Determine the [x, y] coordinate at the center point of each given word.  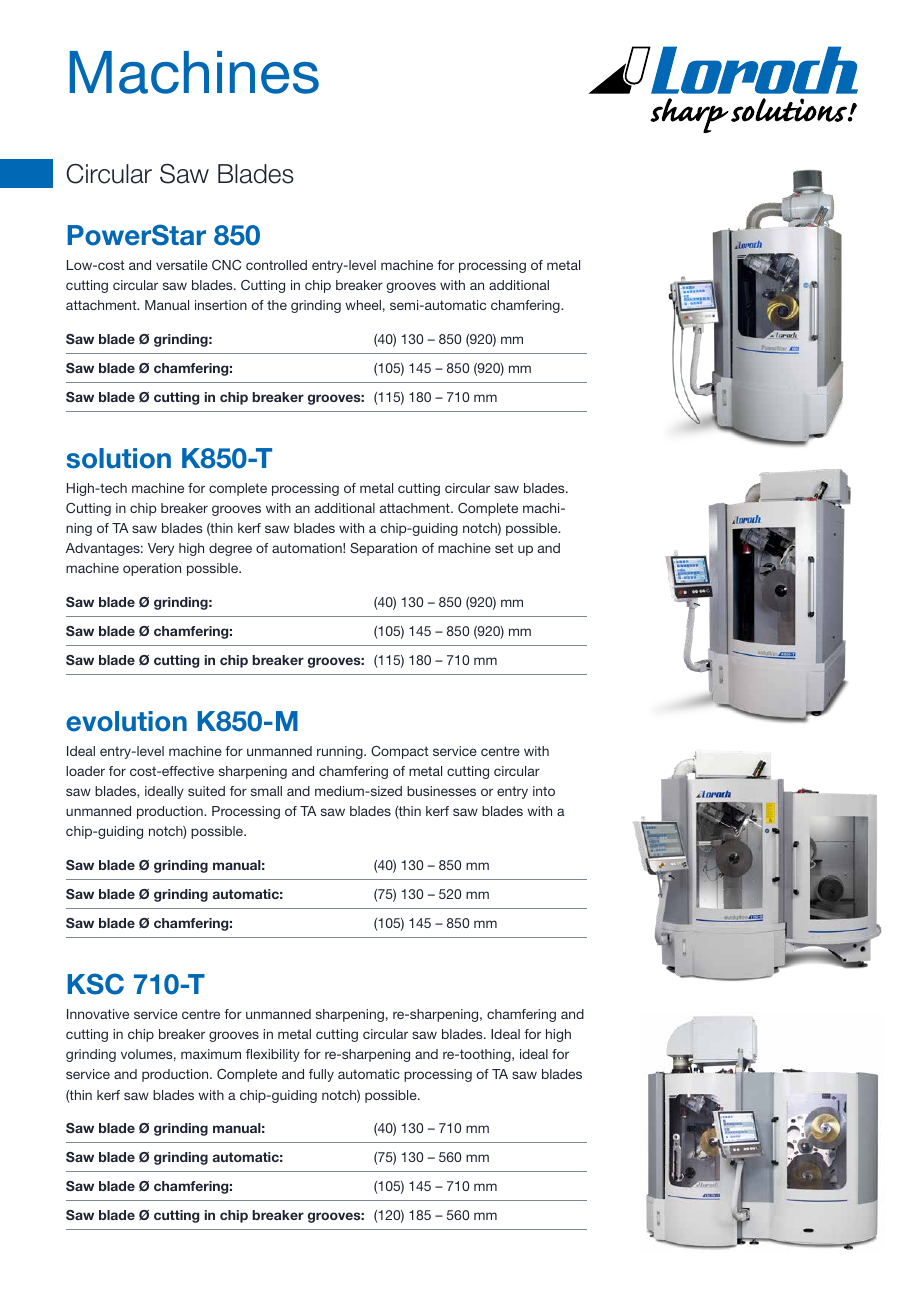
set [504, 548]
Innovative [98, 1014]
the [277, 305]
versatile [182, 265]
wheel [363, 305]
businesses [441, 791]
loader [85, 771]
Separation [383, 549]
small [266, 791]
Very [161, 549]
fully [321, 1075]
